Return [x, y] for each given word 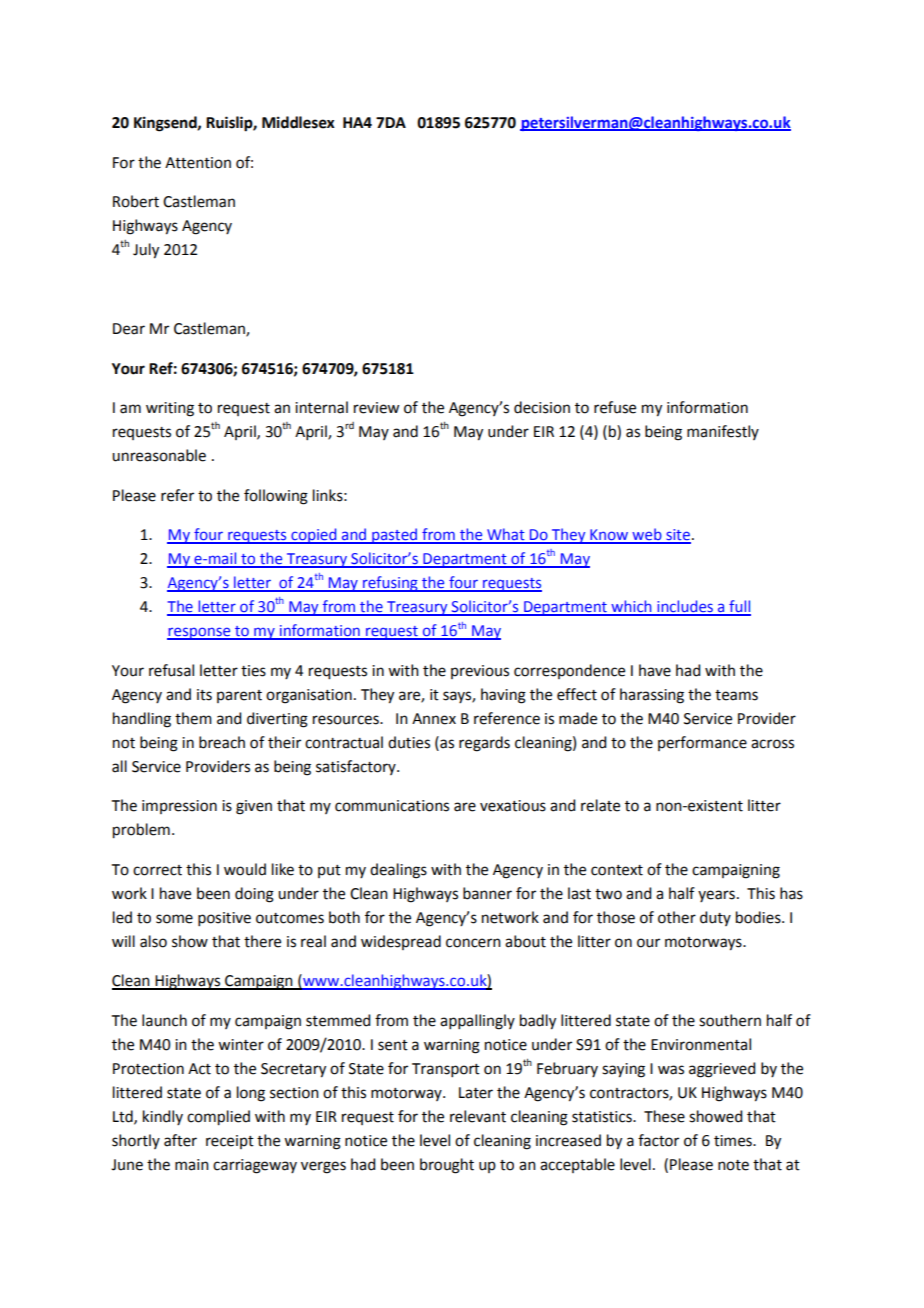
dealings [398, 871]
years [716, 896]
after [180, 1140]
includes [685, 607]
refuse [615, 407]
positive [224, 919]
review [376, 408]
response [200, 633]
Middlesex [298, 122]
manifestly [723, 432]
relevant [478, 1116]
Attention [198, 163]
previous [480, 672]
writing [170, 409]
